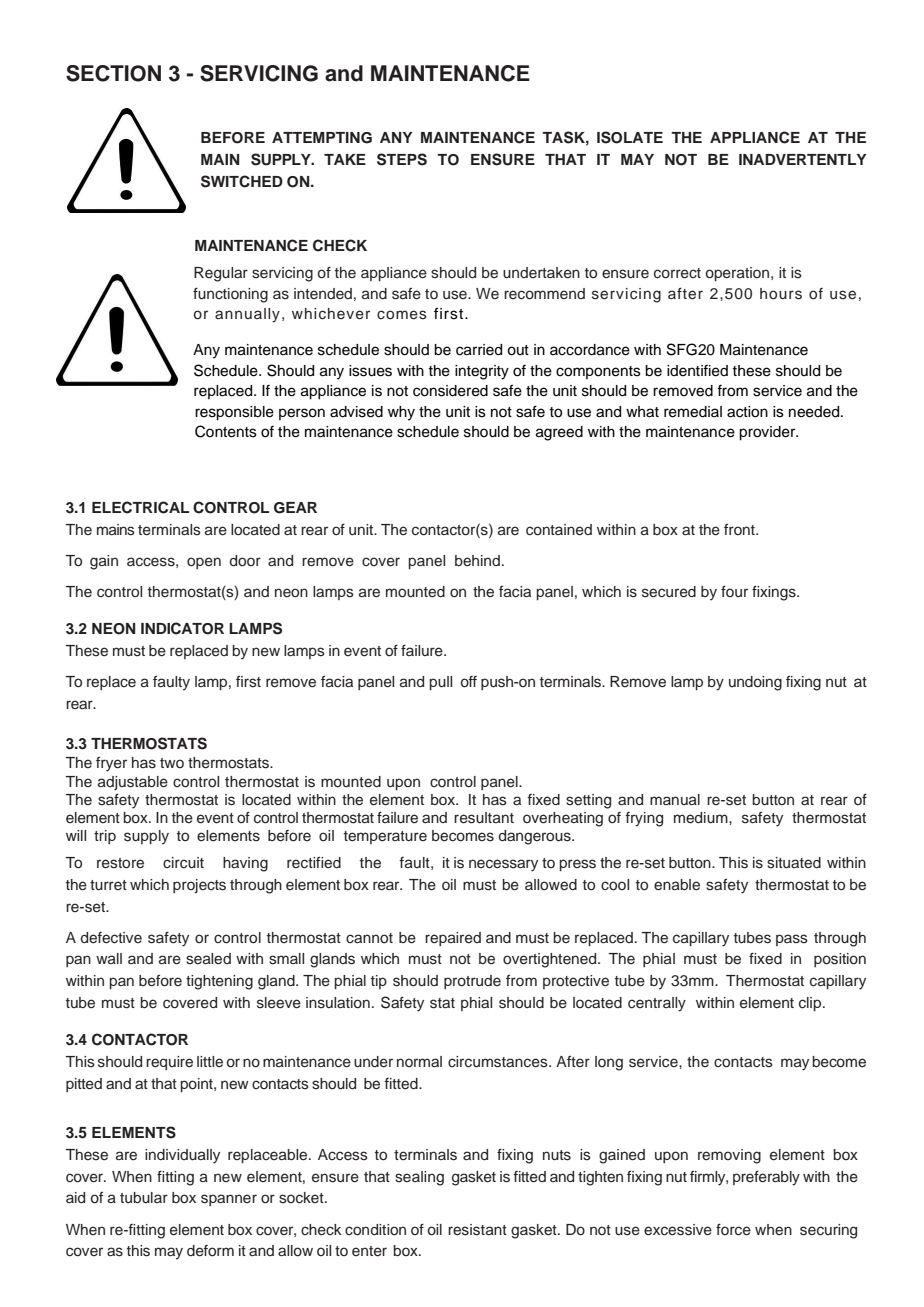 The width and height of the screenshot is (924, 1307). Describe the element at coordinates (755, 683) in the screenshot. I see `undoing` at that location.
